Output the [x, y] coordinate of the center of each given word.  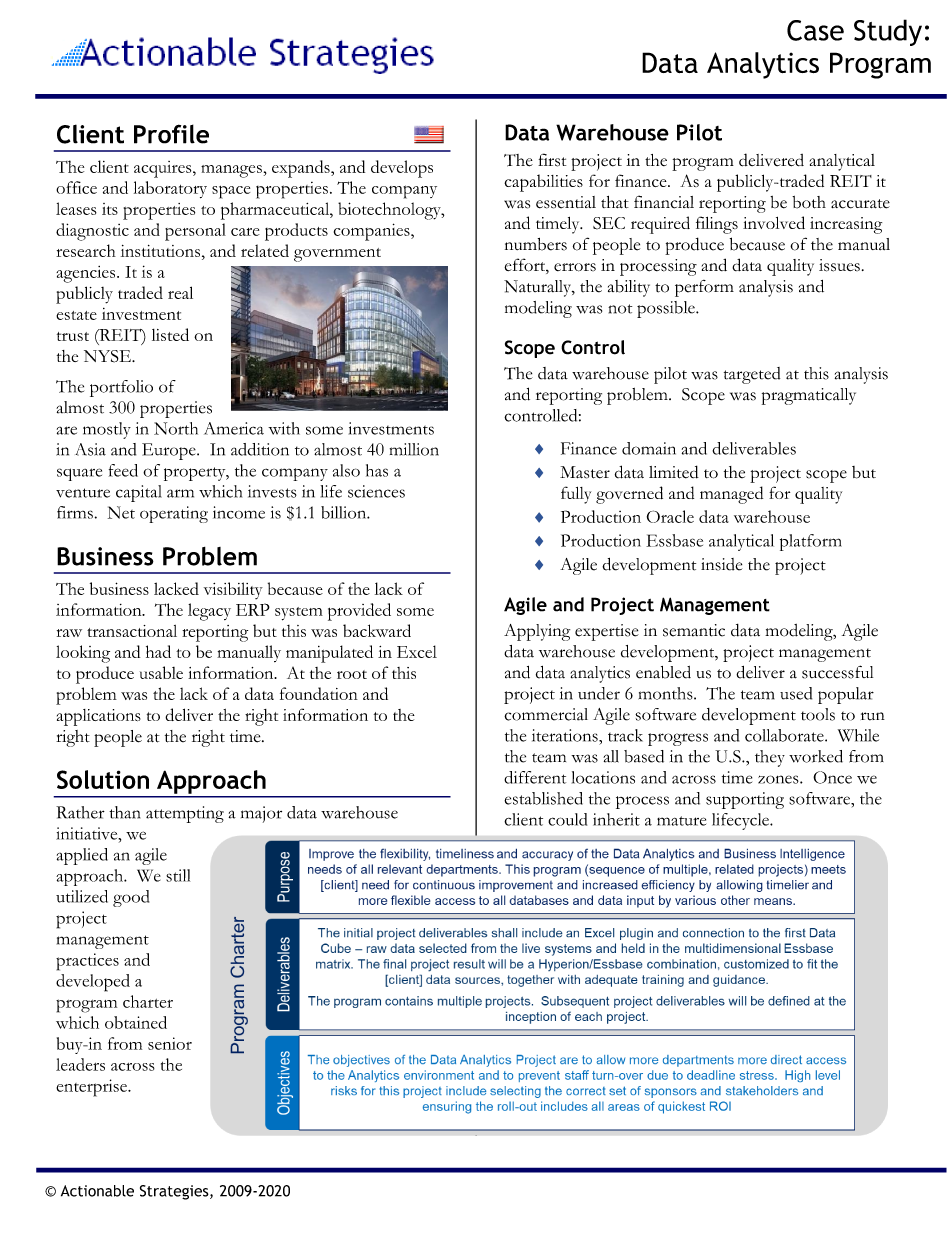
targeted [752, 375]
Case [815, 30]
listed [170, 334]
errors [575, 267]
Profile [171, 134]
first [552, 160]
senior [170, 1043]
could [567, 819]
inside [721, 564]
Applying [537, 632]
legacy [209, 612]
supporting [745, 800]
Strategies [175, 1192]
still [178, 875]
